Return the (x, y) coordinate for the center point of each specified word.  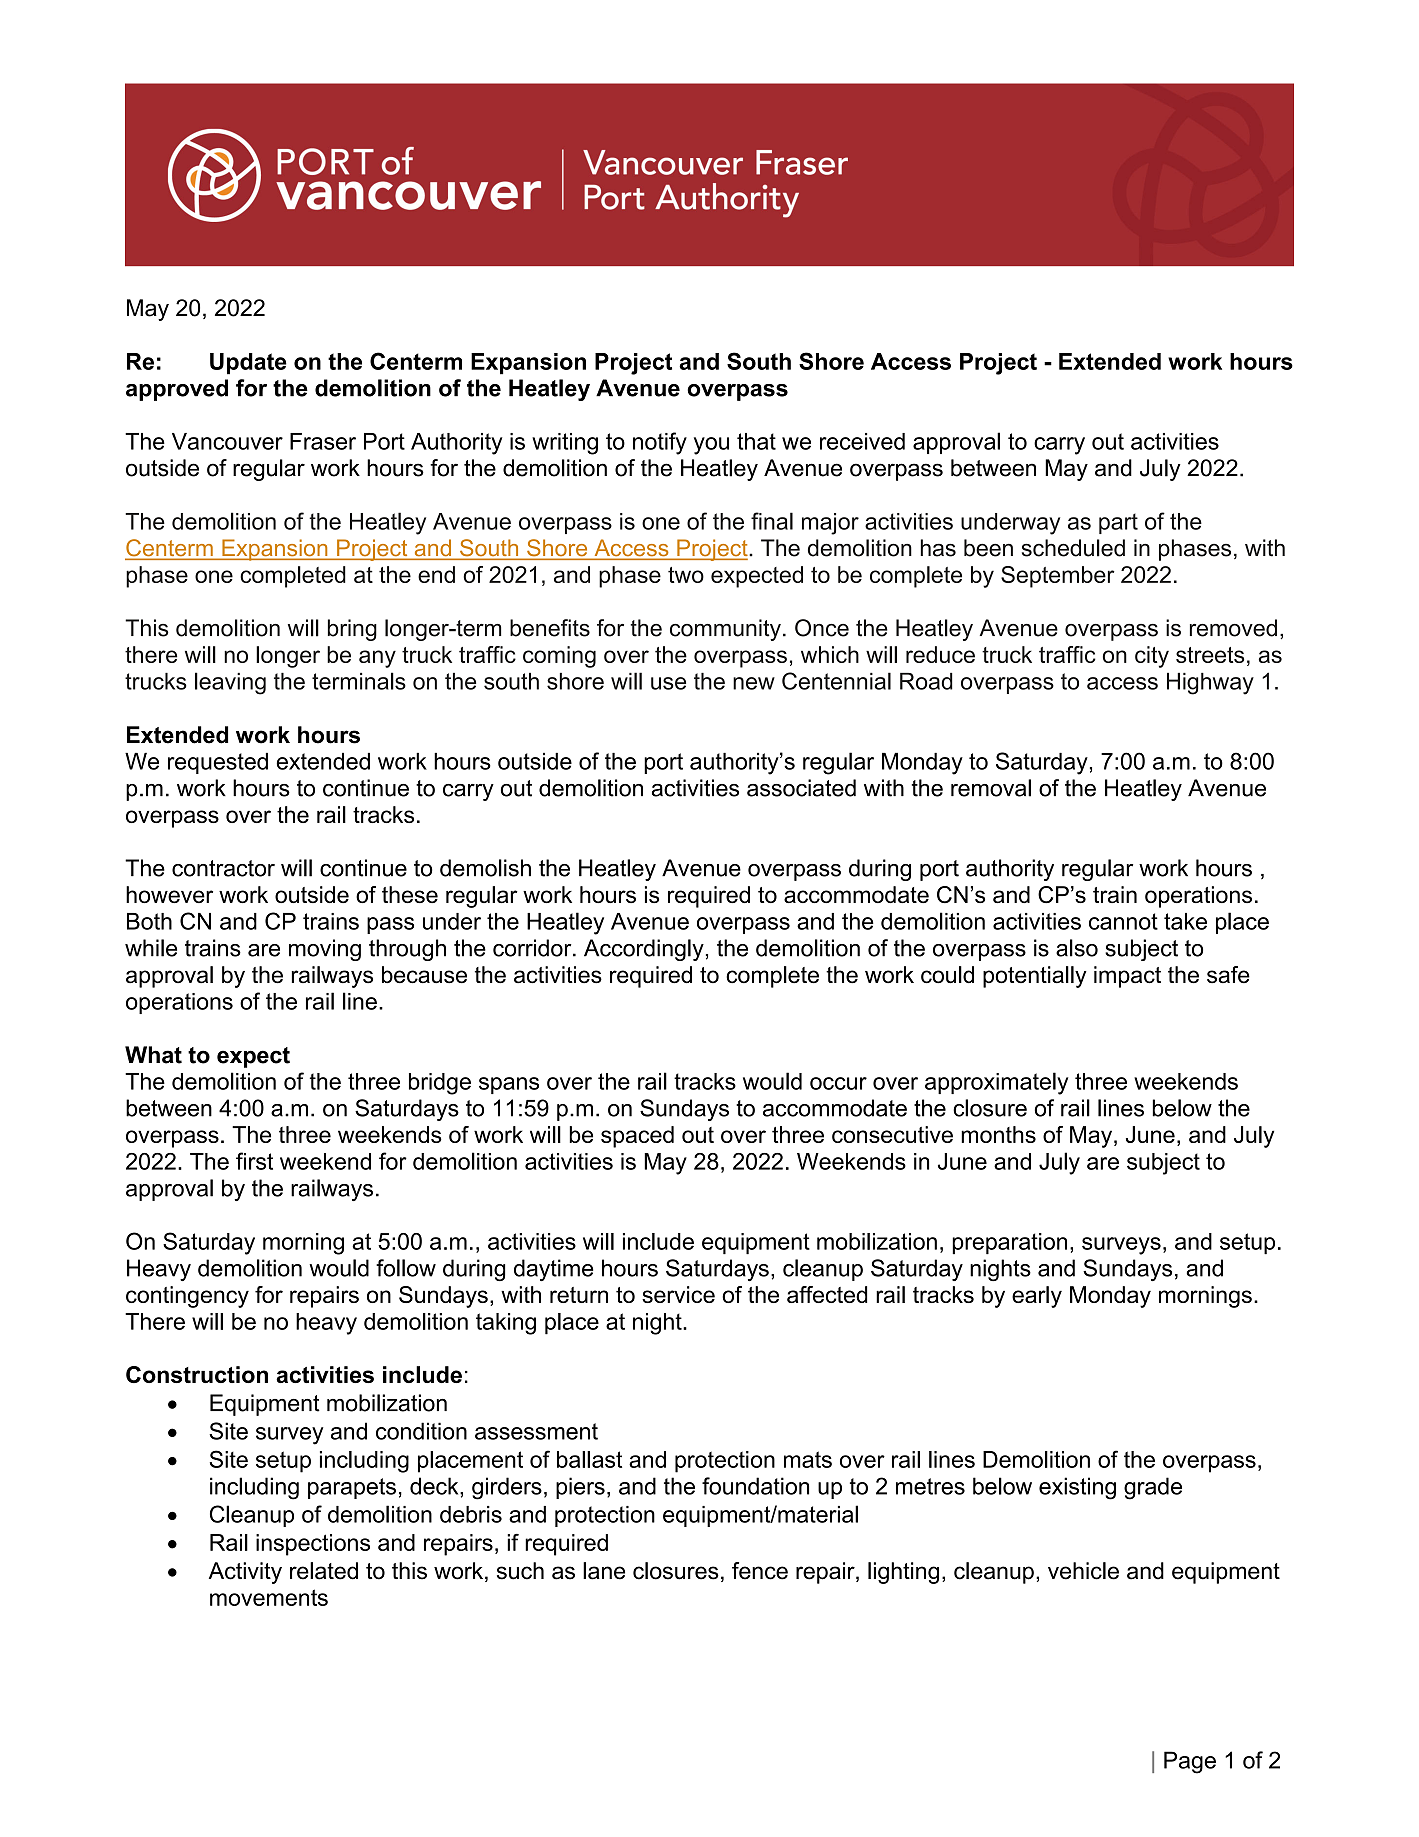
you (711, 446)
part (1118, 523)
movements (269, 1597)
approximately (996, 1083)
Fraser (323, 441)
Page (1190, 1762)
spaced (637, 1137)
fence (760, 1571)
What (153, 1055)
